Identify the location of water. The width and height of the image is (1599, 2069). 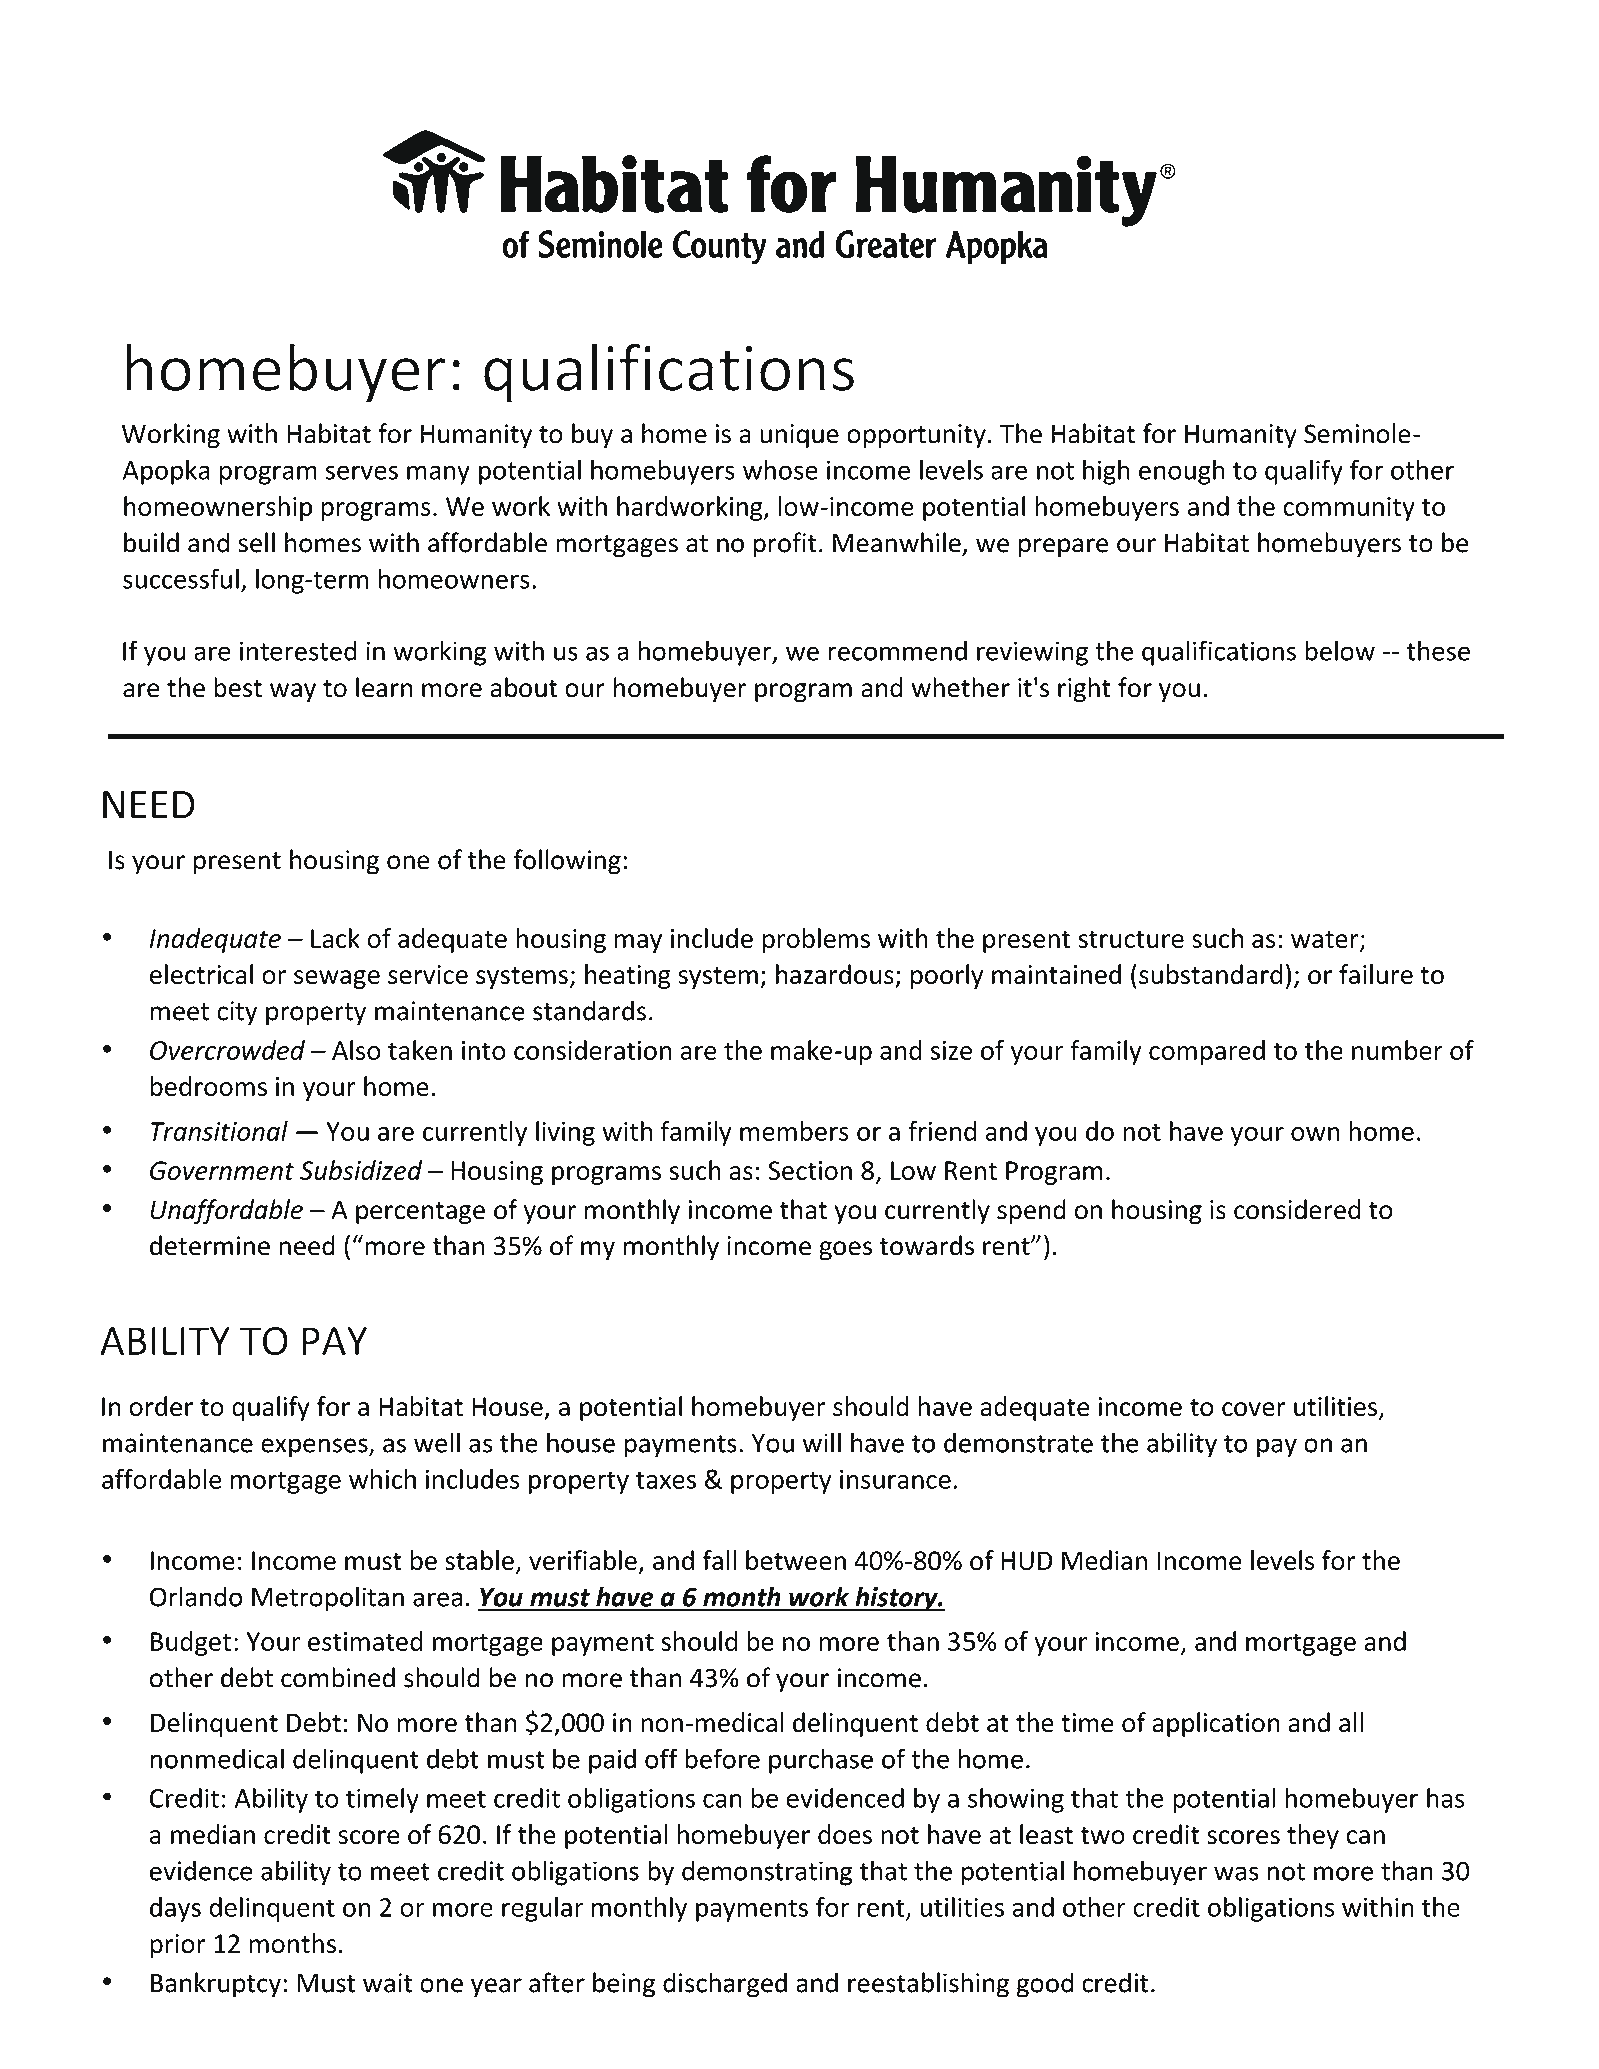
(1326, 940).
